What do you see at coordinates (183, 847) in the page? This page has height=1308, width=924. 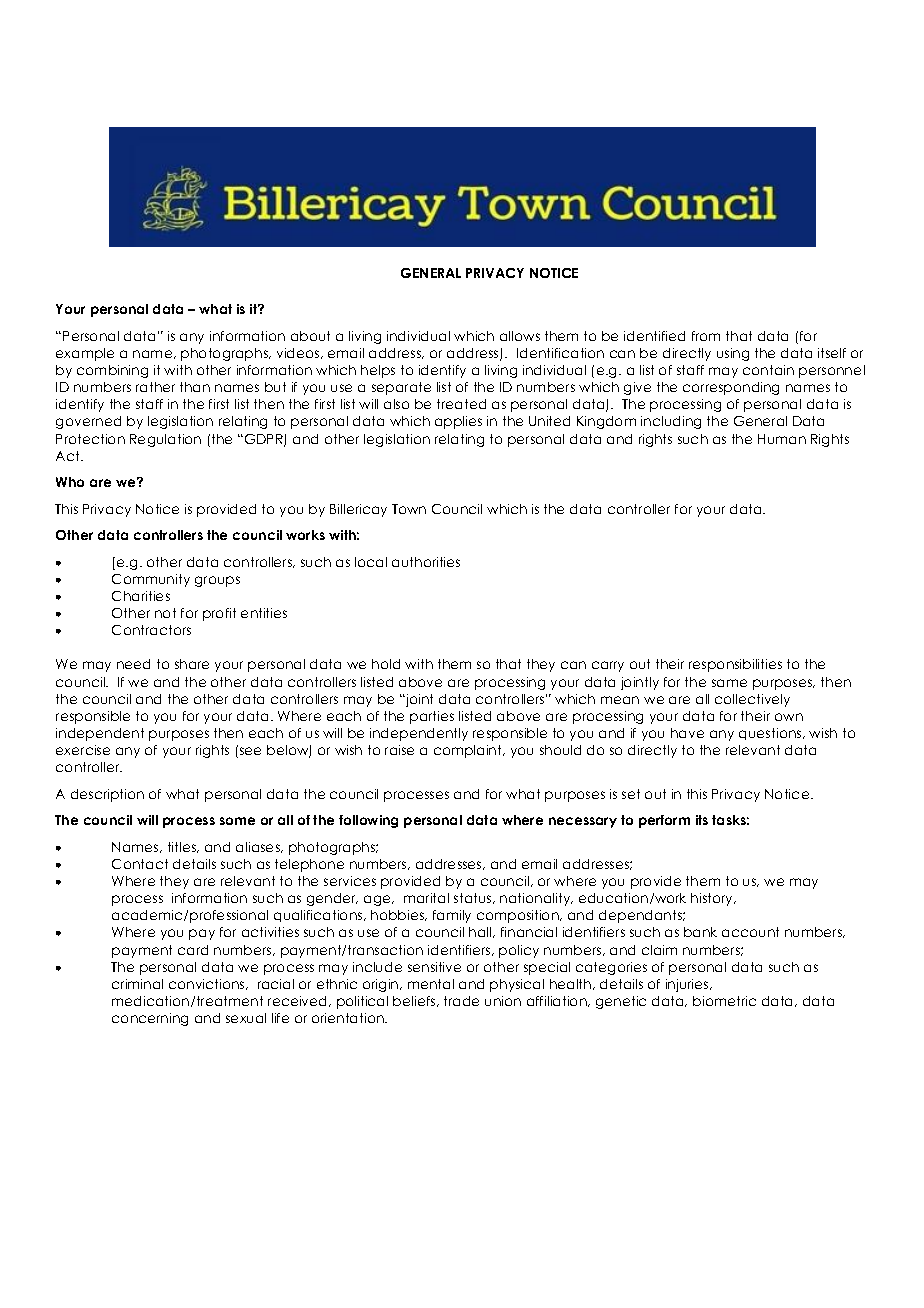 I see `titles` at bounding box center [183, 847].
